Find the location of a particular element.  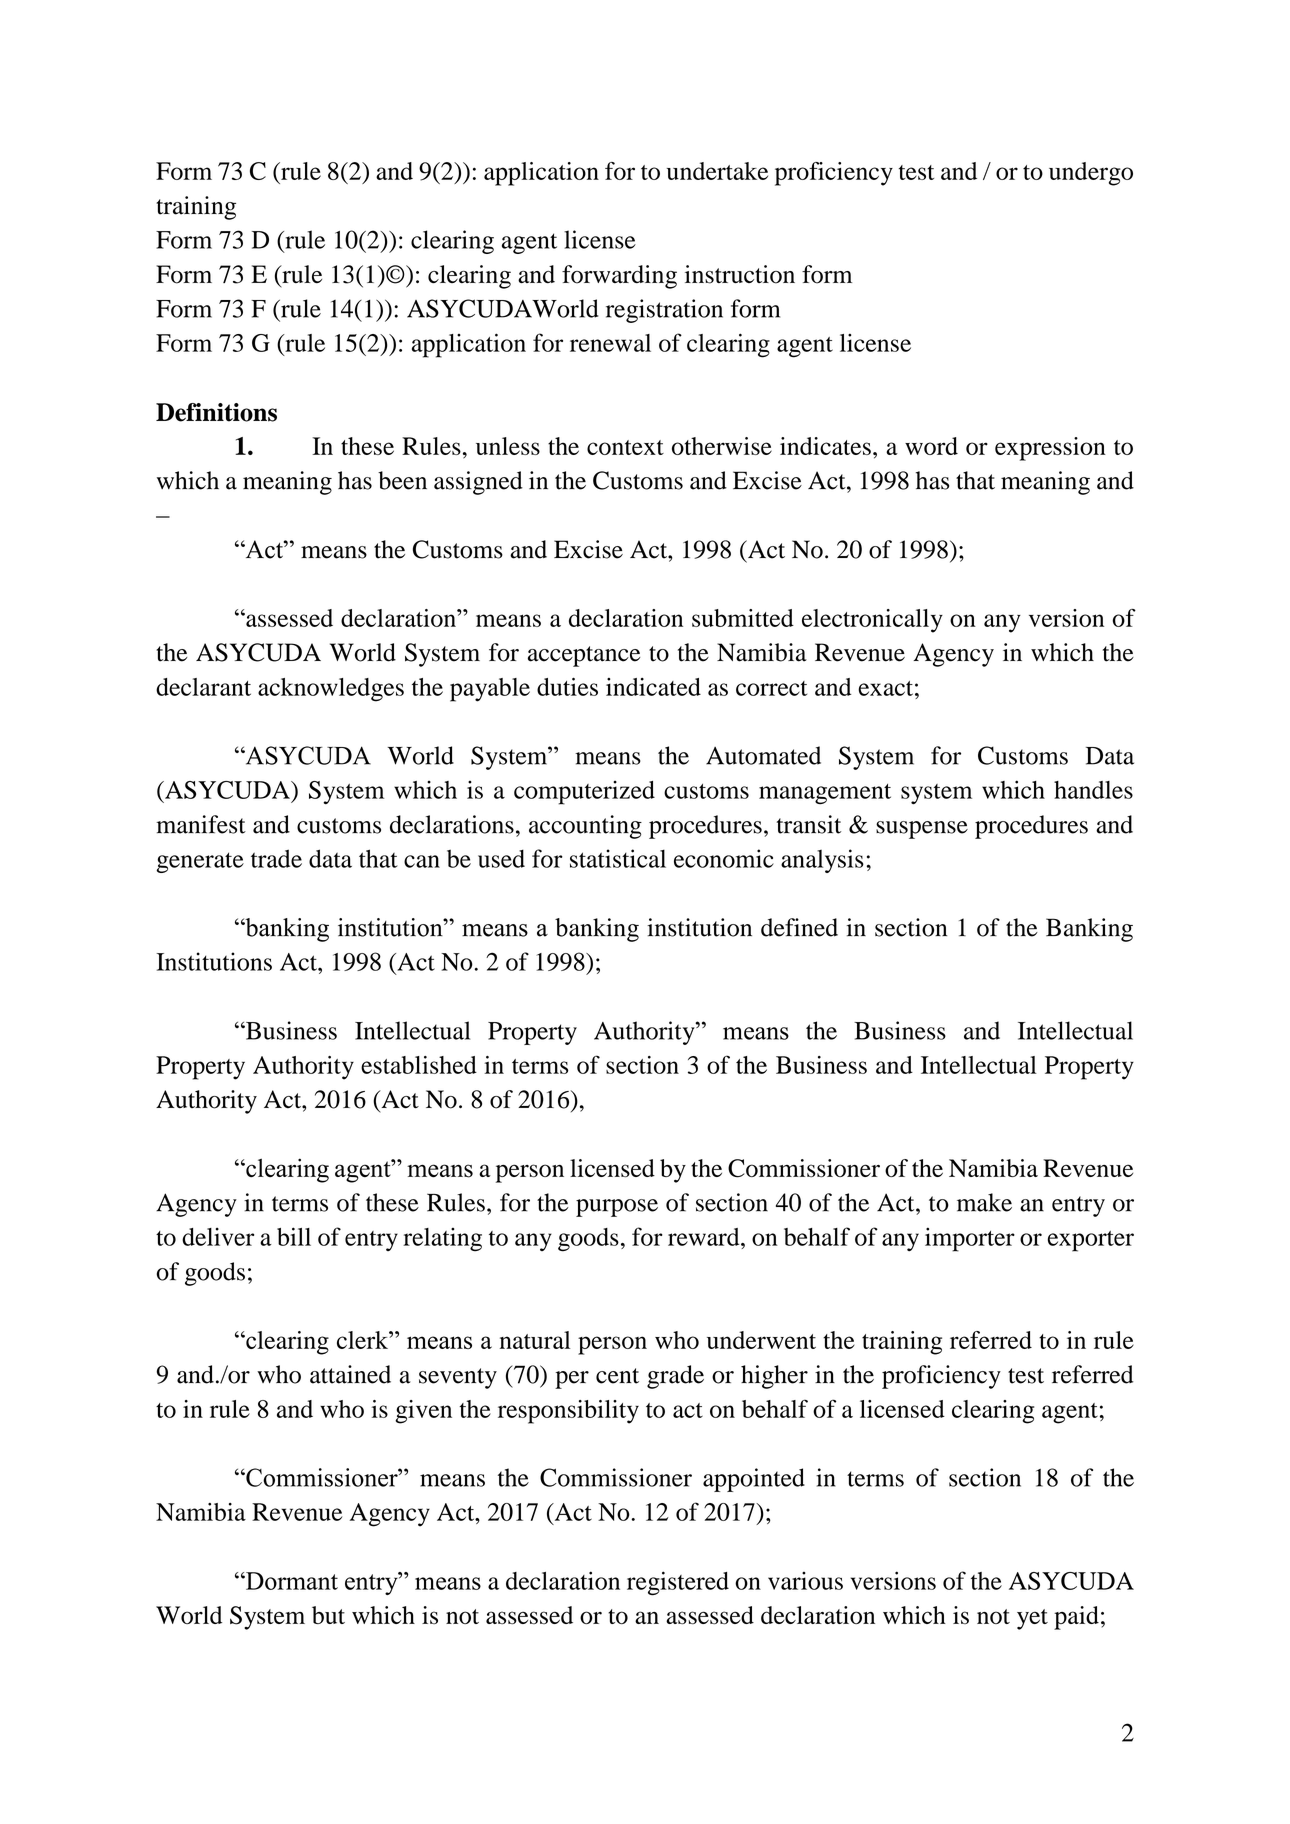

but is located at coordinates (328, 1615).
